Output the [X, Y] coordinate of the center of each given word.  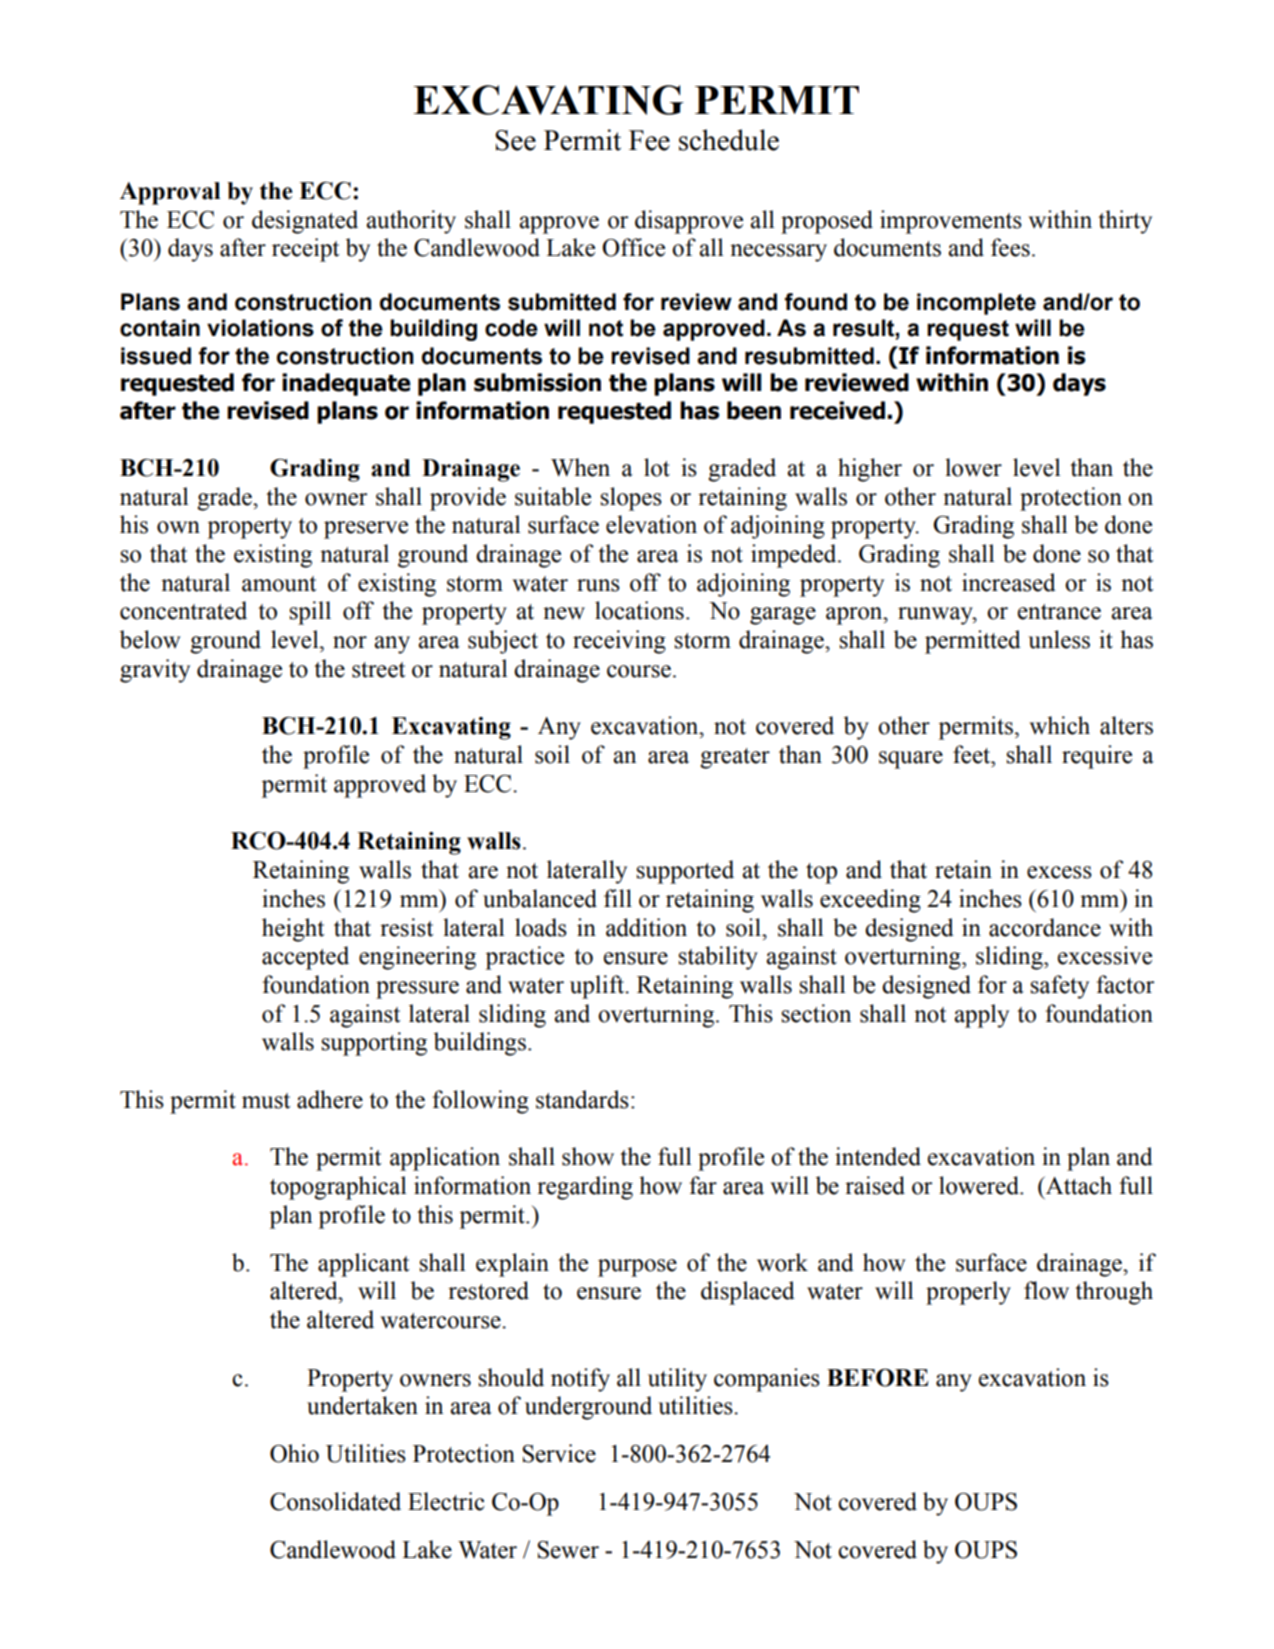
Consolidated [335, 1501]
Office [633, 247]
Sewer [568, 1550]
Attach [1078, 1185]
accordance [1045, 927]
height [293, 930]
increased [1009, 582]
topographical [338, 1188]
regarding [585, 1188]
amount [279, 584]
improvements [951, 222]
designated [305, 222]
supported [685, 872]
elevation [651, 524]
